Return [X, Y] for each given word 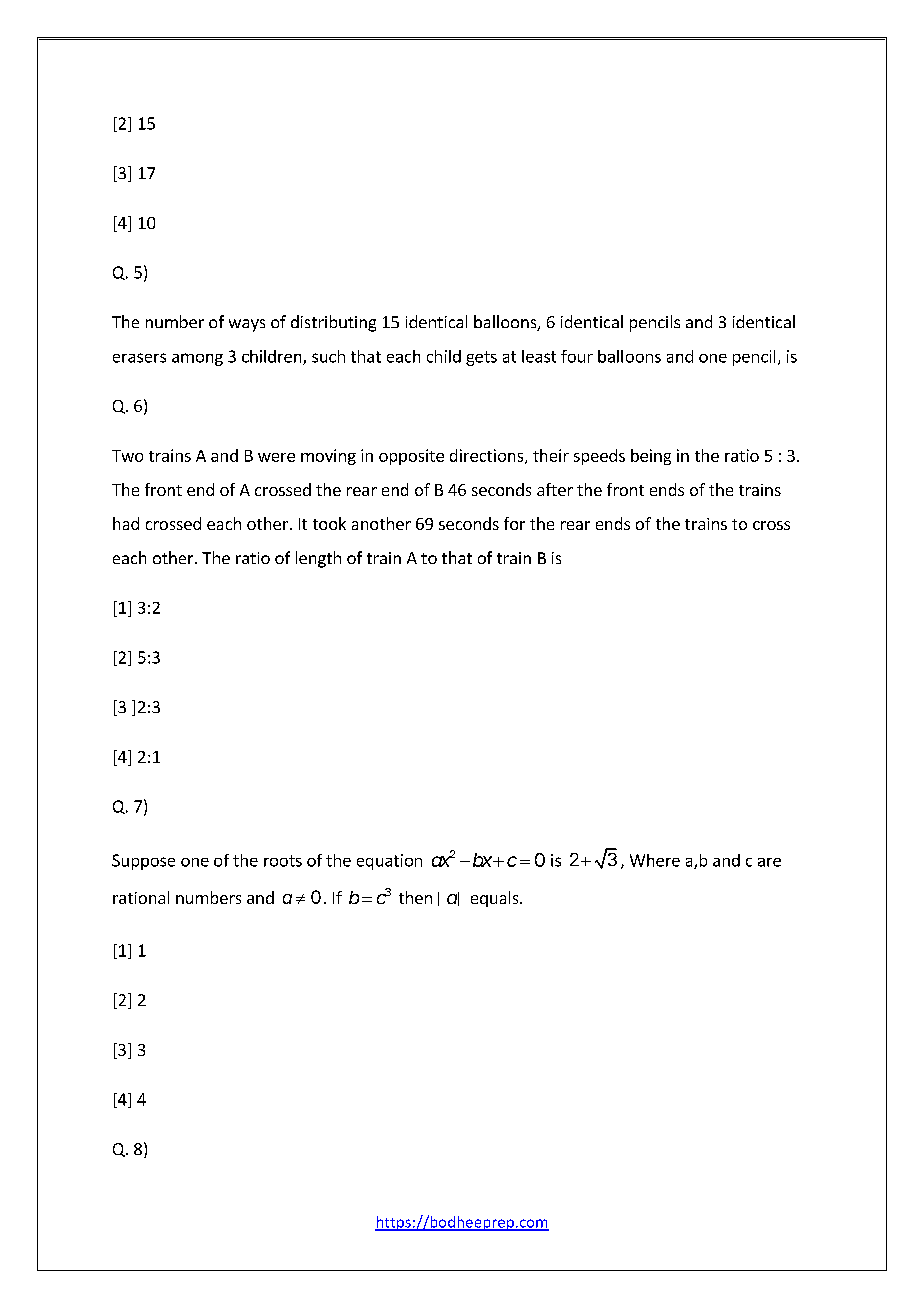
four [577, 356]
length [318, 559]
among [197, 359]
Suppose [143, 862]
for [514, 523]
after [555, 489]
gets [481, 358]
